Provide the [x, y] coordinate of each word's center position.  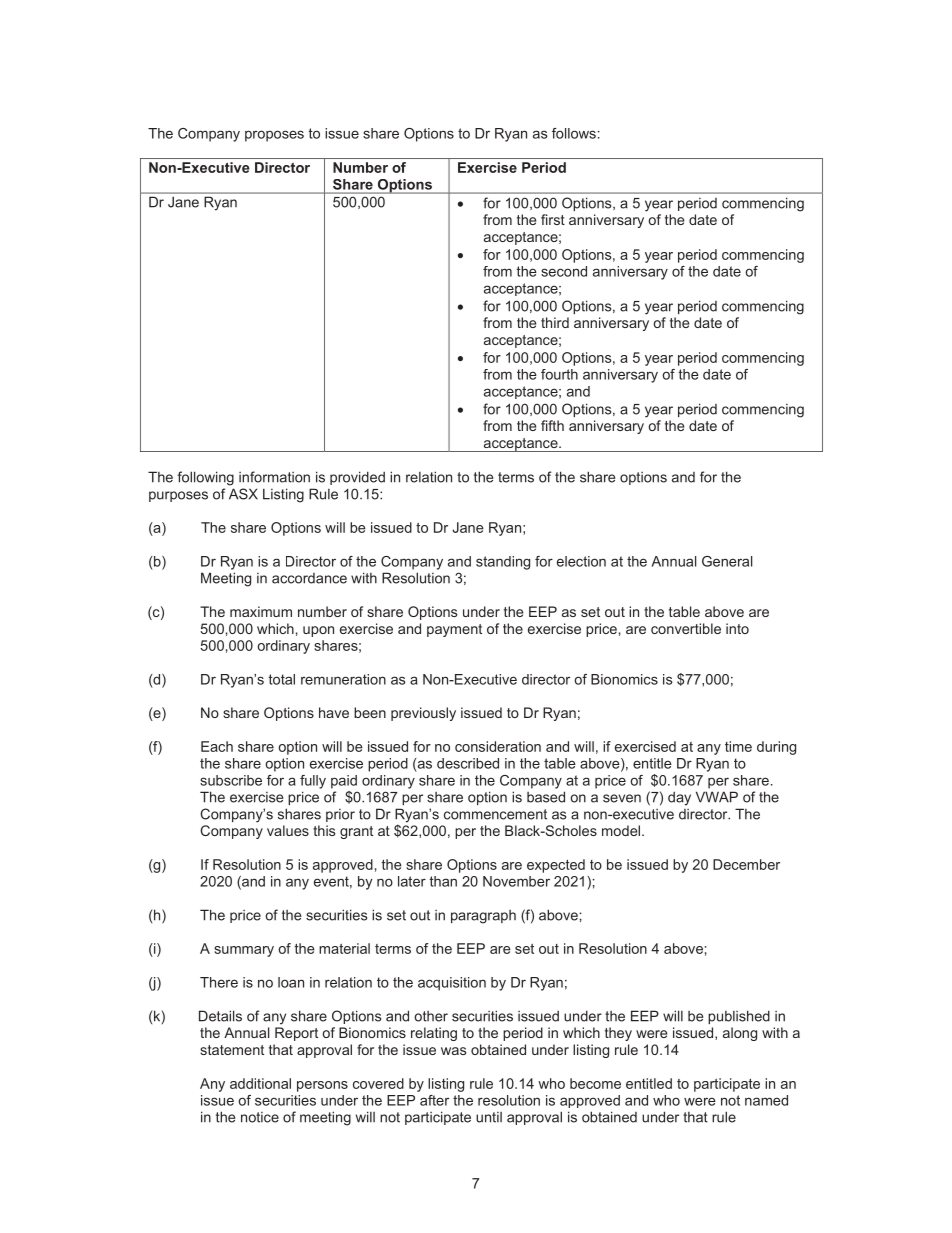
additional [260, 1083]
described [468, 763]
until [489, 1117]
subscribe [231, 780]
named [766, 1100]
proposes [274, 136]
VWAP [717, 797]
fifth [552, 425]
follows [574, 133]
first [553, 219]
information [274, 477]
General [727, 561]
